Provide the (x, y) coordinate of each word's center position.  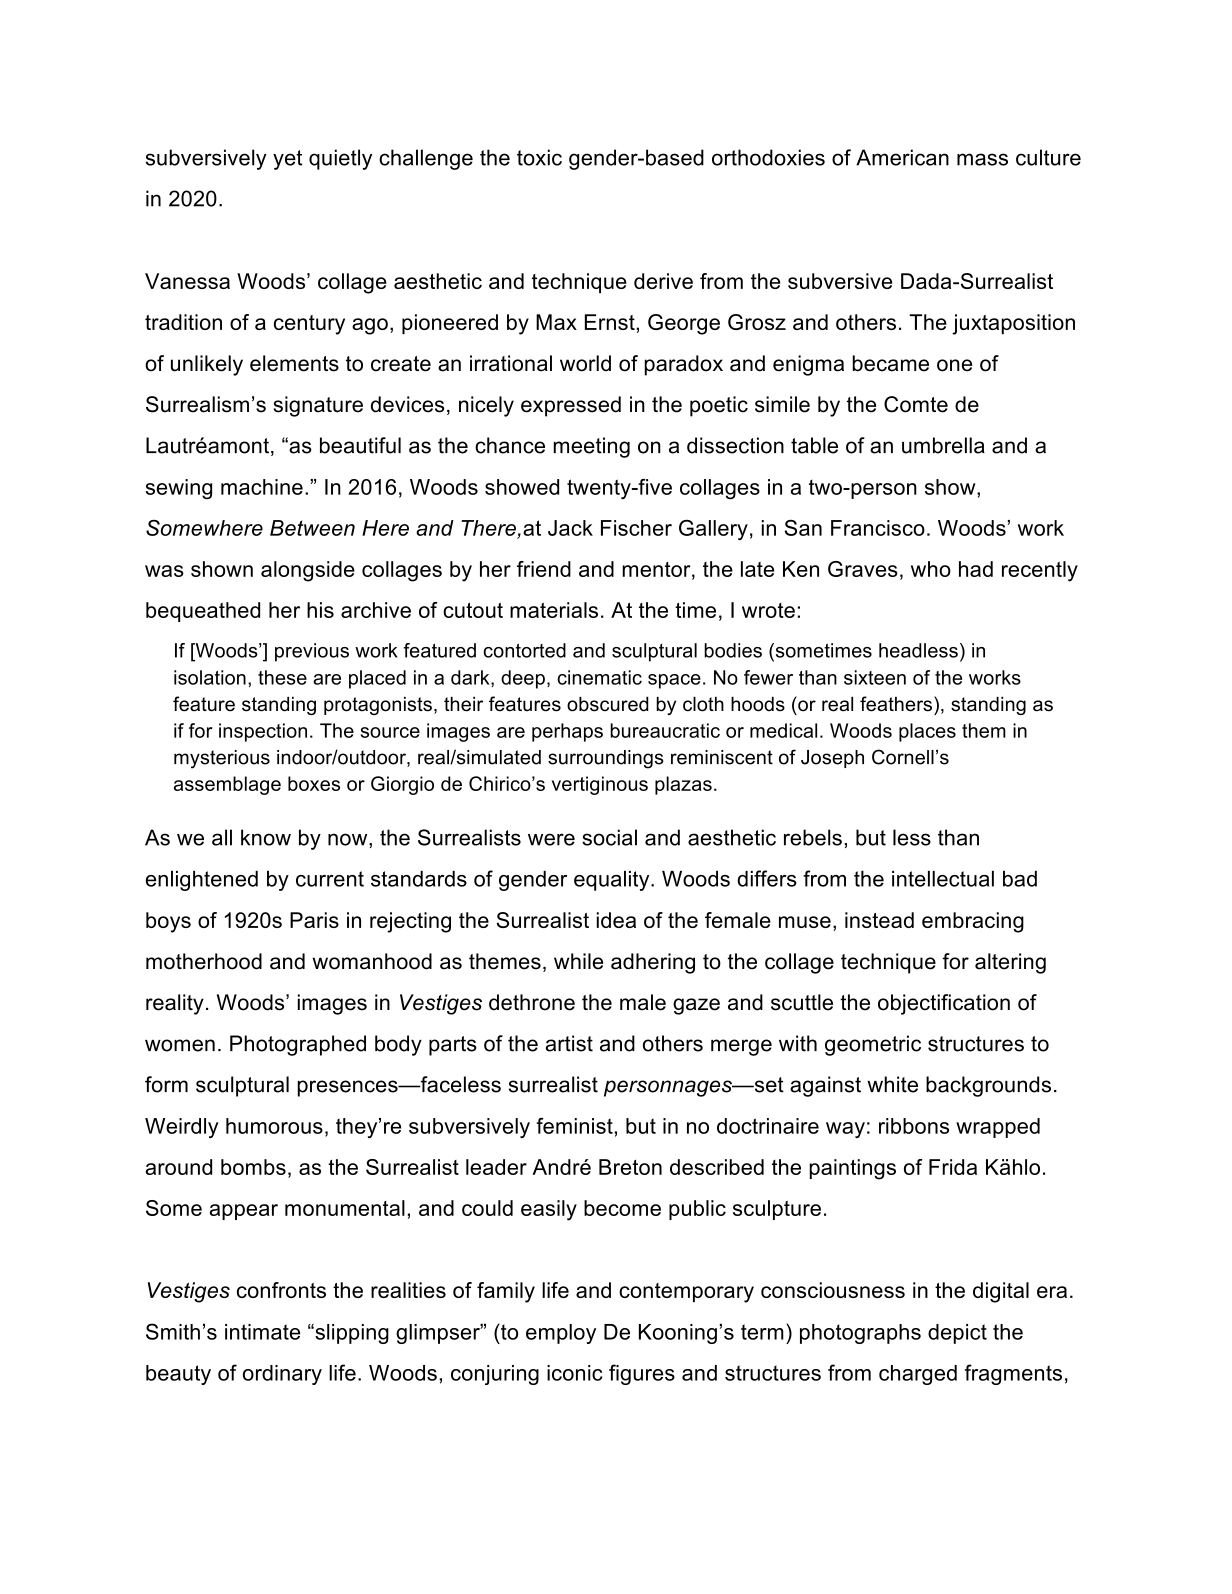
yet (287, 160)
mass (982, 159)
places (927, 732)
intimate (262, 1332)
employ (561, 1334)
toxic (539, 157)
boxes (314, 783)
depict (957, 1334)
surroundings (606, 759)
